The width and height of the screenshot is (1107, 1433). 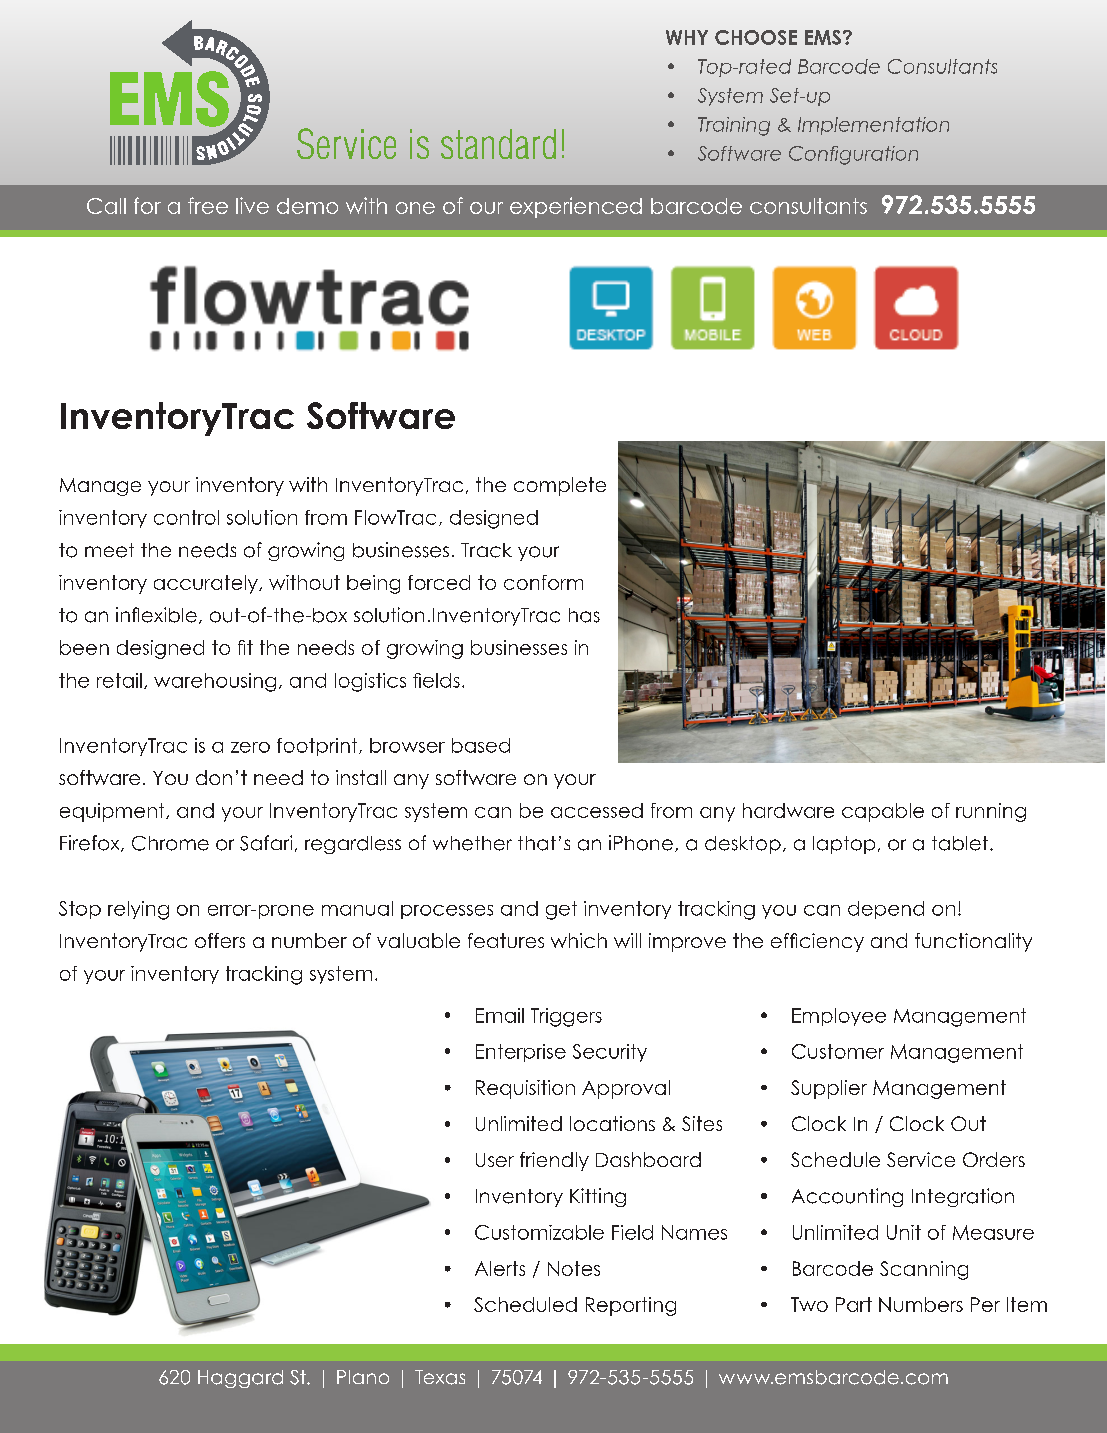 What do you see at coordinates (873, 126) in the screenshot?
I see `Implementation` at bounding box center [873, 126].
